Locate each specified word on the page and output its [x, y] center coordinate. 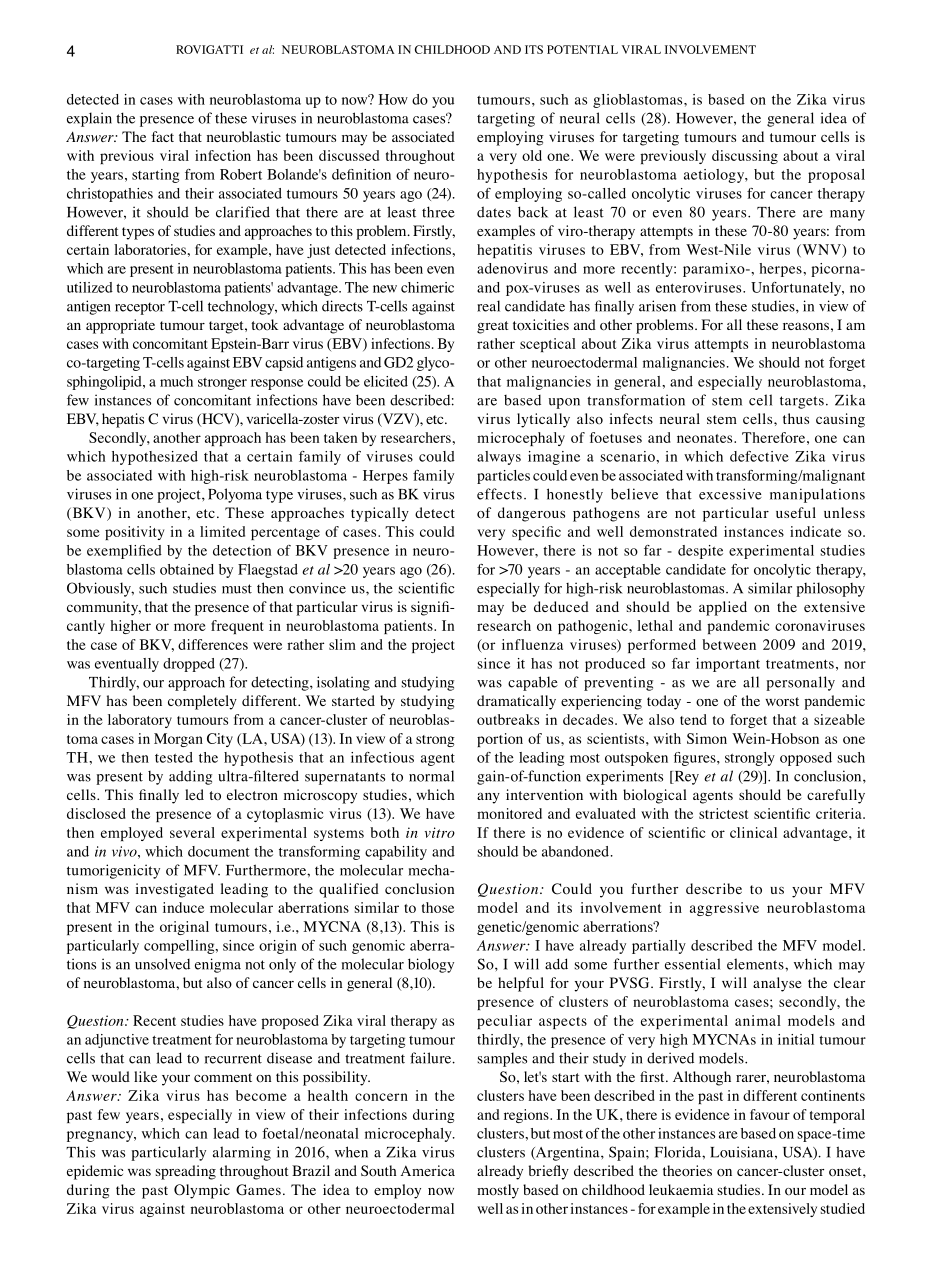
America [428, 1170]
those [438, 907]
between [729, 644]
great [492, 327]
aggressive [724, 909]
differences [213, 644]
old [532, 155]
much [176, 381]
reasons [806, 327]
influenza [532, 644]
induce [183, 907]
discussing [745, 157]
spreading [186, 1172]
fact [163, 136]
